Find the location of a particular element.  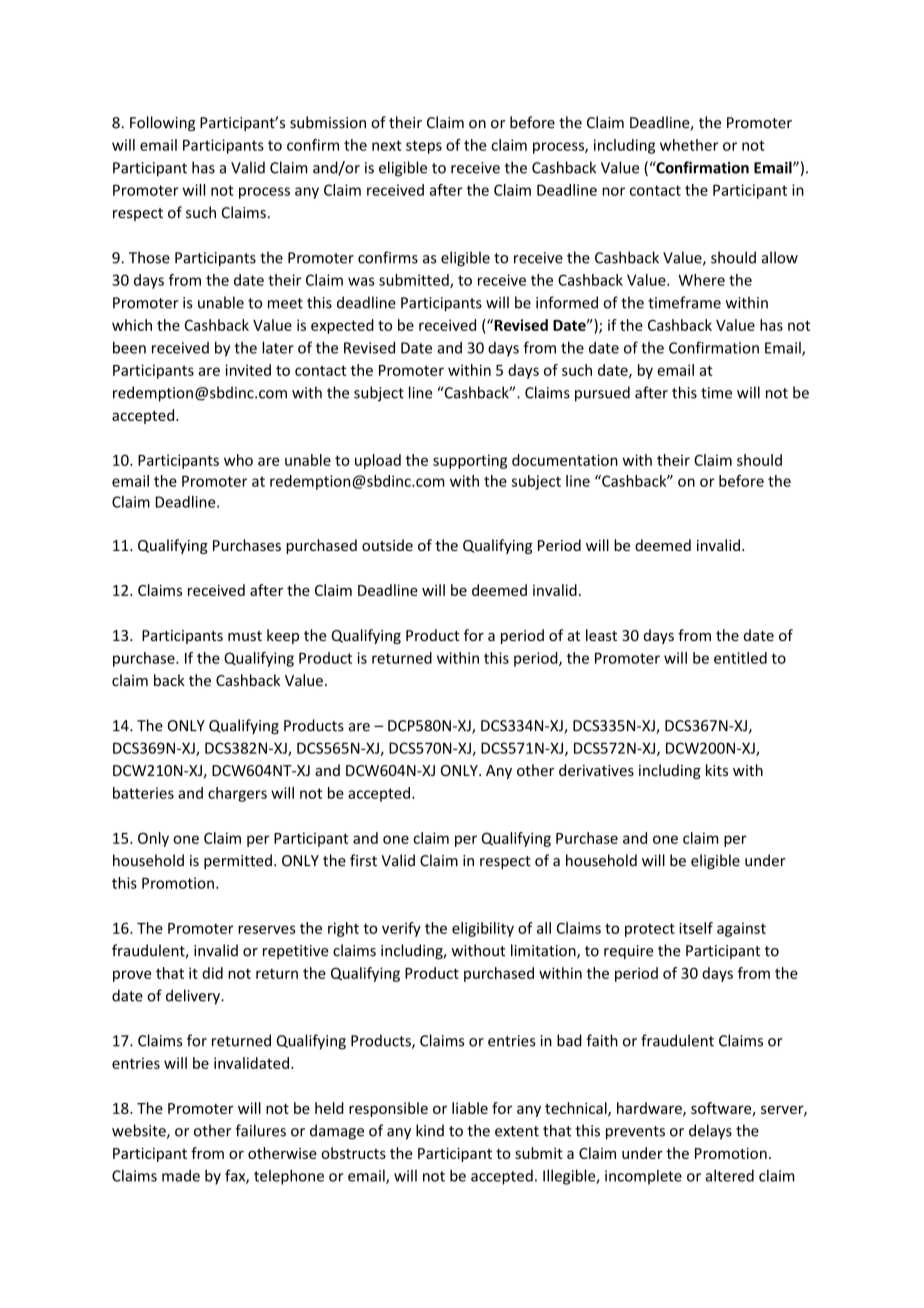

Following is located at coordinates (162, 123).
